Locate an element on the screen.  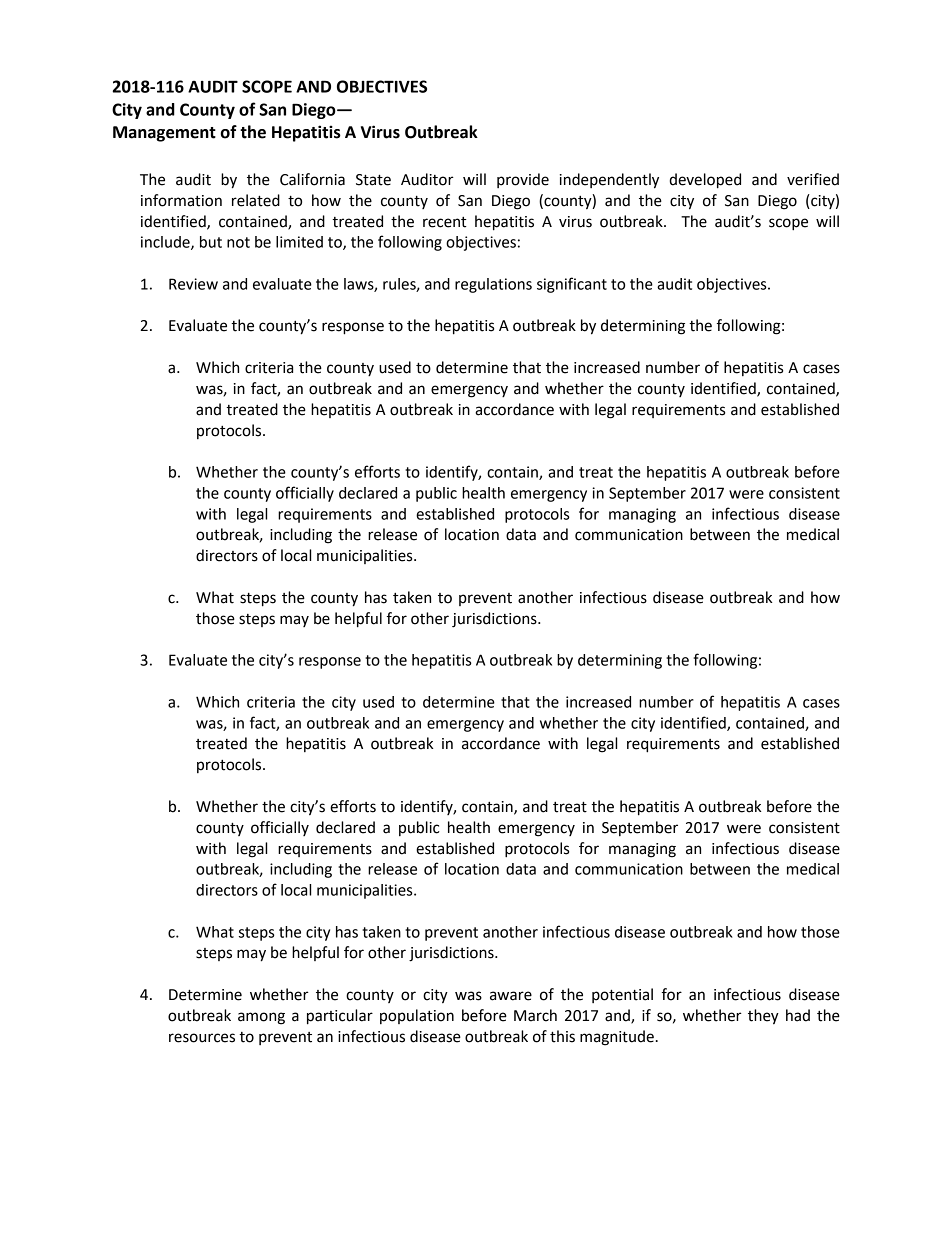
recent is located at coordinates (445, 222).
